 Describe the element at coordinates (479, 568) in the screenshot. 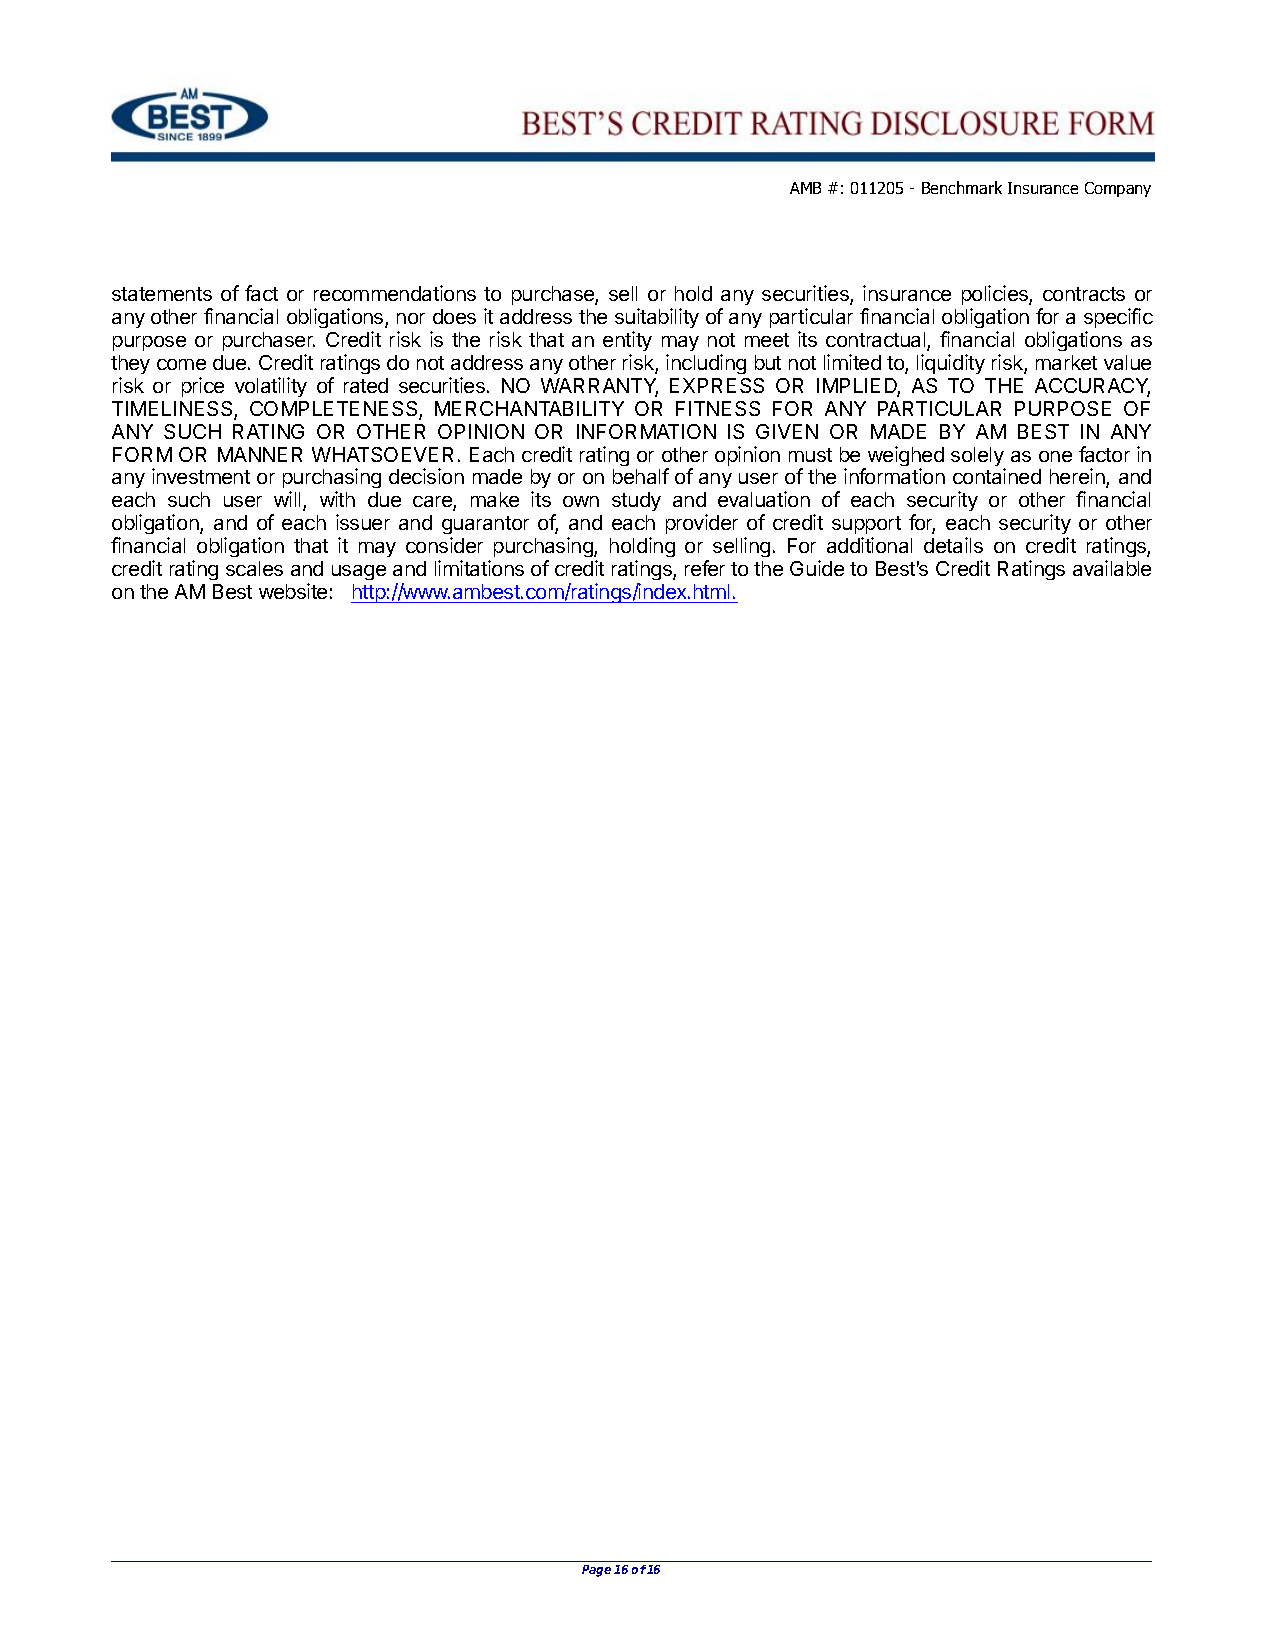

I see `limitations` at that location.
